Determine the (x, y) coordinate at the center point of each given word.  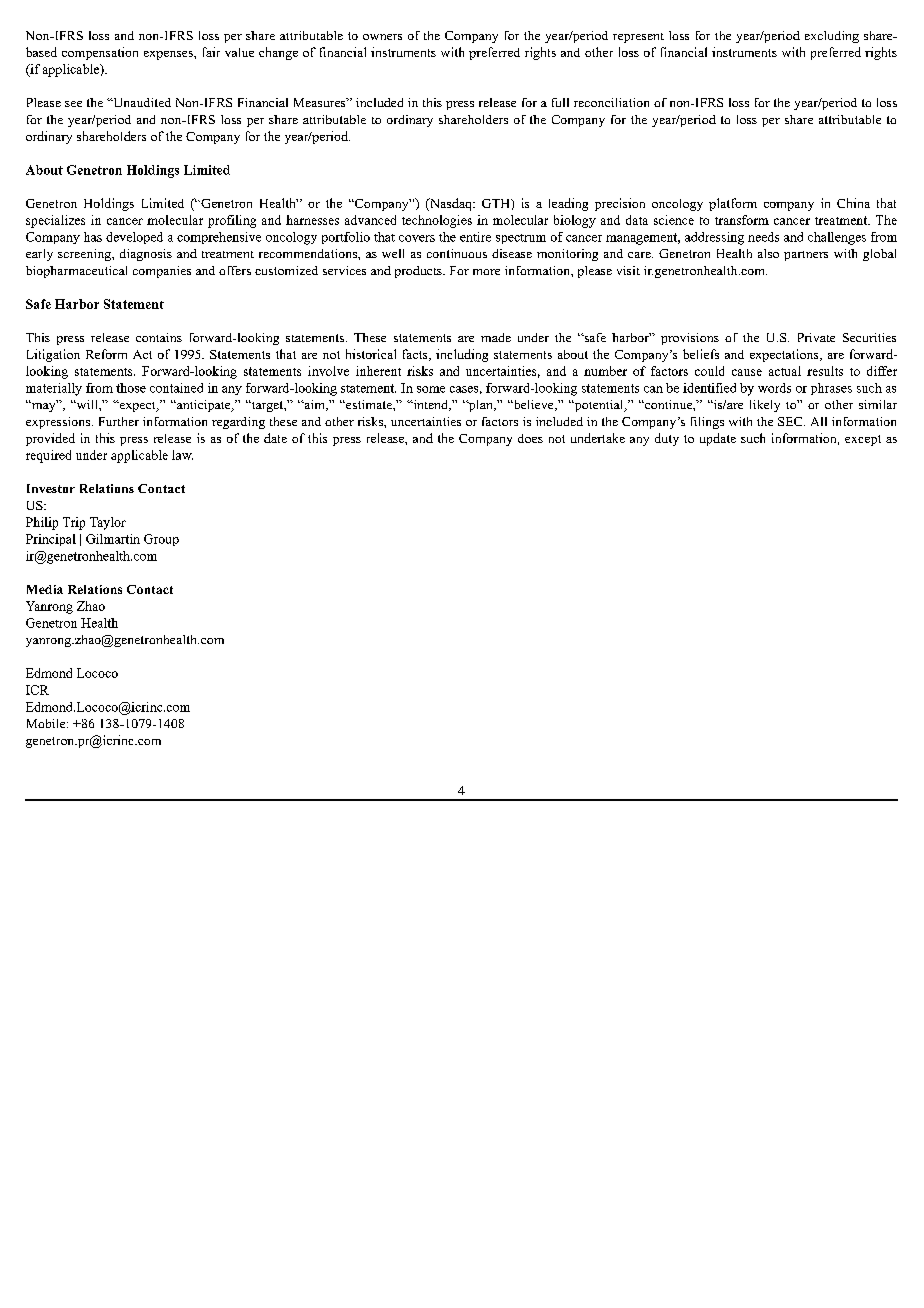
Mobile (47, 723)
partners (806, 256)
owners (382, 37)
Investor (51, 488)
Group (161, 540)
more (486, 272)
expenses (169, 55)
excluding (832, 37)
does (530, 438)
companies (162, 272)
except (863, 440)
